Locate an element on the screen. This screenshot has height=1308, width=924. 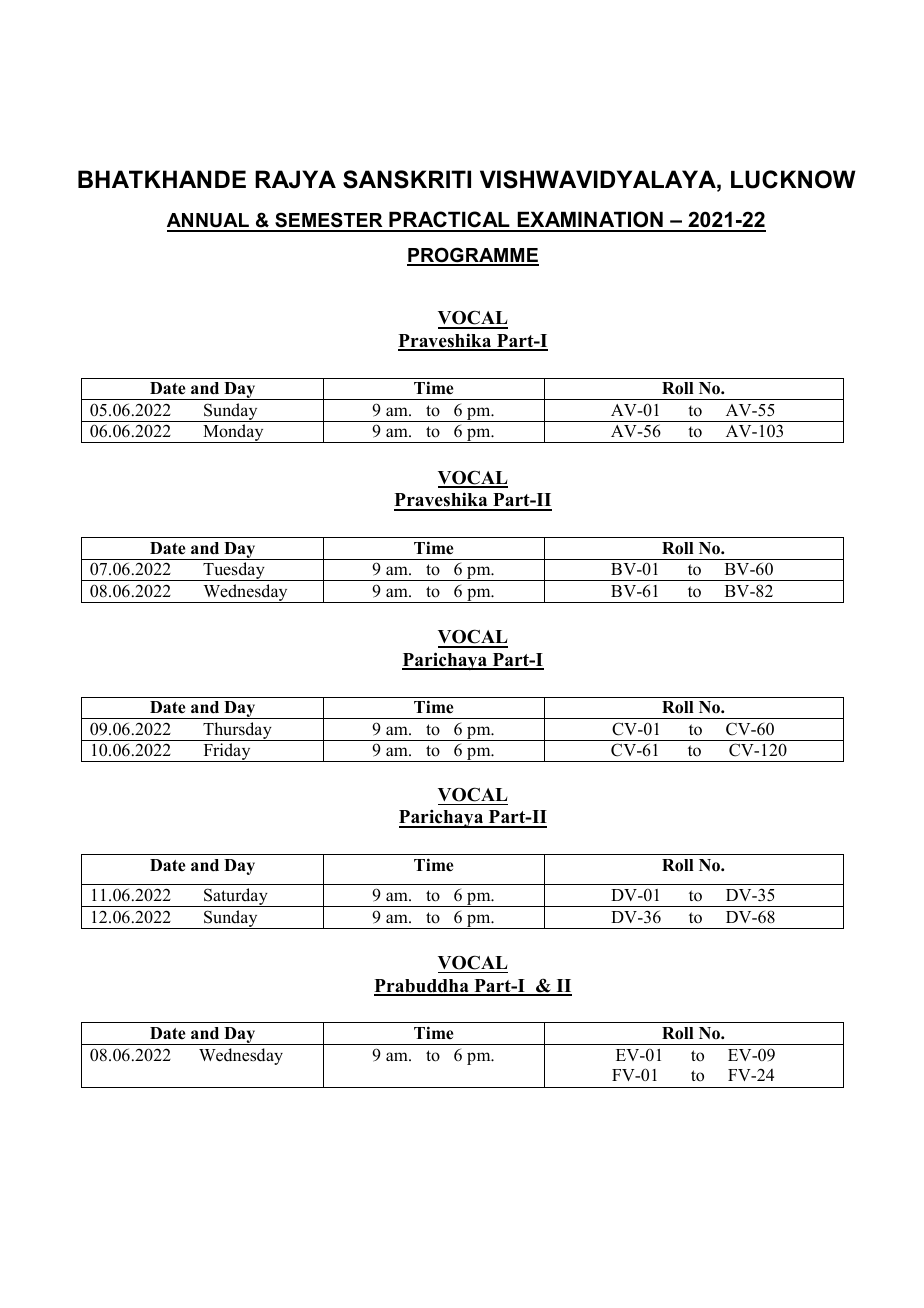
Monday is located at coordinates (233, 433).
